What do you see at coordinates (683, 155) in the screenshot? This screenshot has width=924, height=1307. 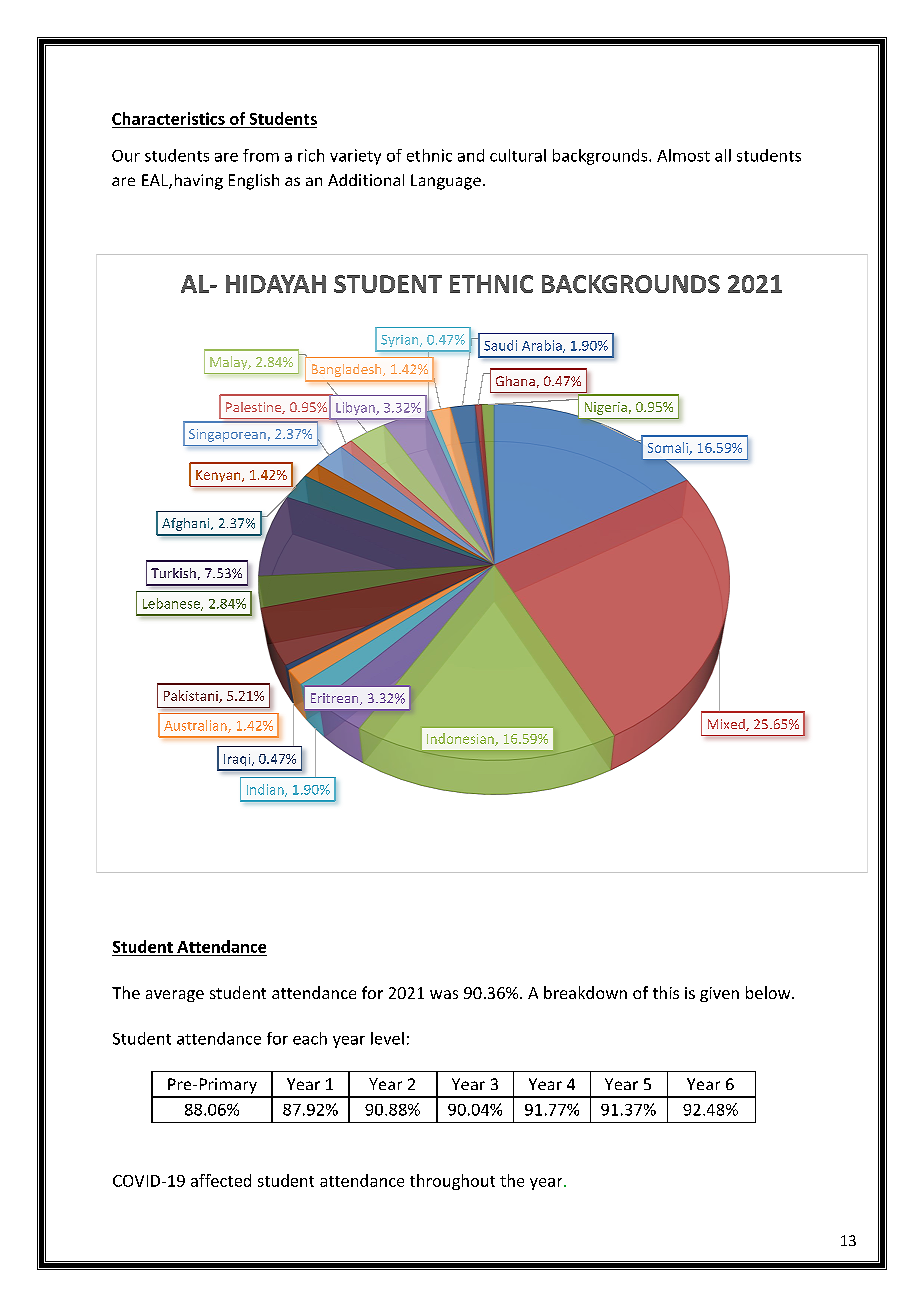 I see `Almost` at bounding box center [683, 155].
